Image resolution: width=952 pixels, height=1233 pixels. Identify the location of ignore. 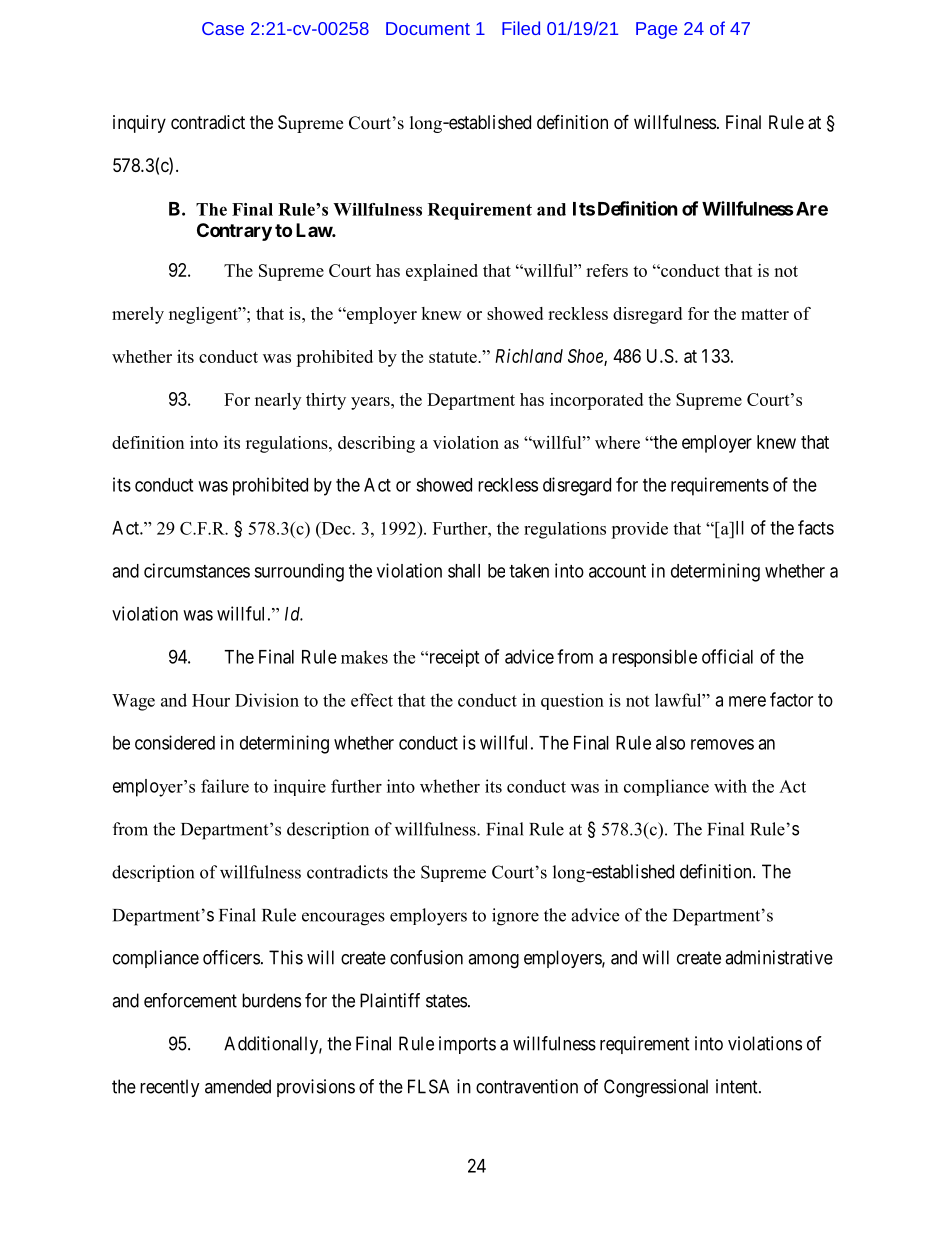
(515, 917).
